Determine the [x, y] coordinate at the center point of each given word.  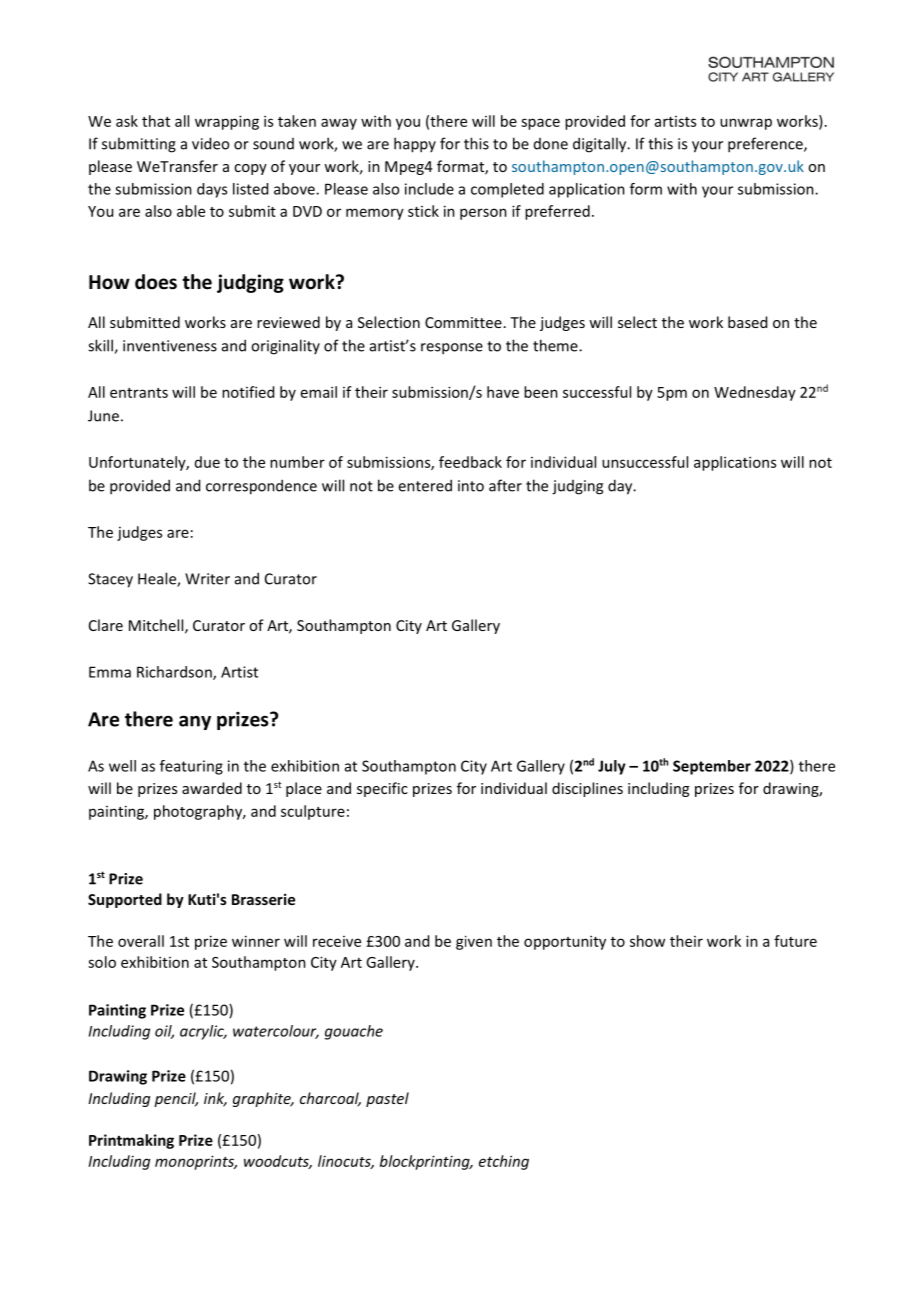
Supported [125, 900]
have [503, 392]
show [647, 941]
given [474, 942]
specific [382, 789]
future [795, 941]
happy [415, 145]
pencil [176, 1099]
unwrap [746, 124]
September [712, 767]
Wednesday [755, 393]
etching [504, 1162]
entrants [139, 393]
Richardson [175, 673]
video [210, 143]
